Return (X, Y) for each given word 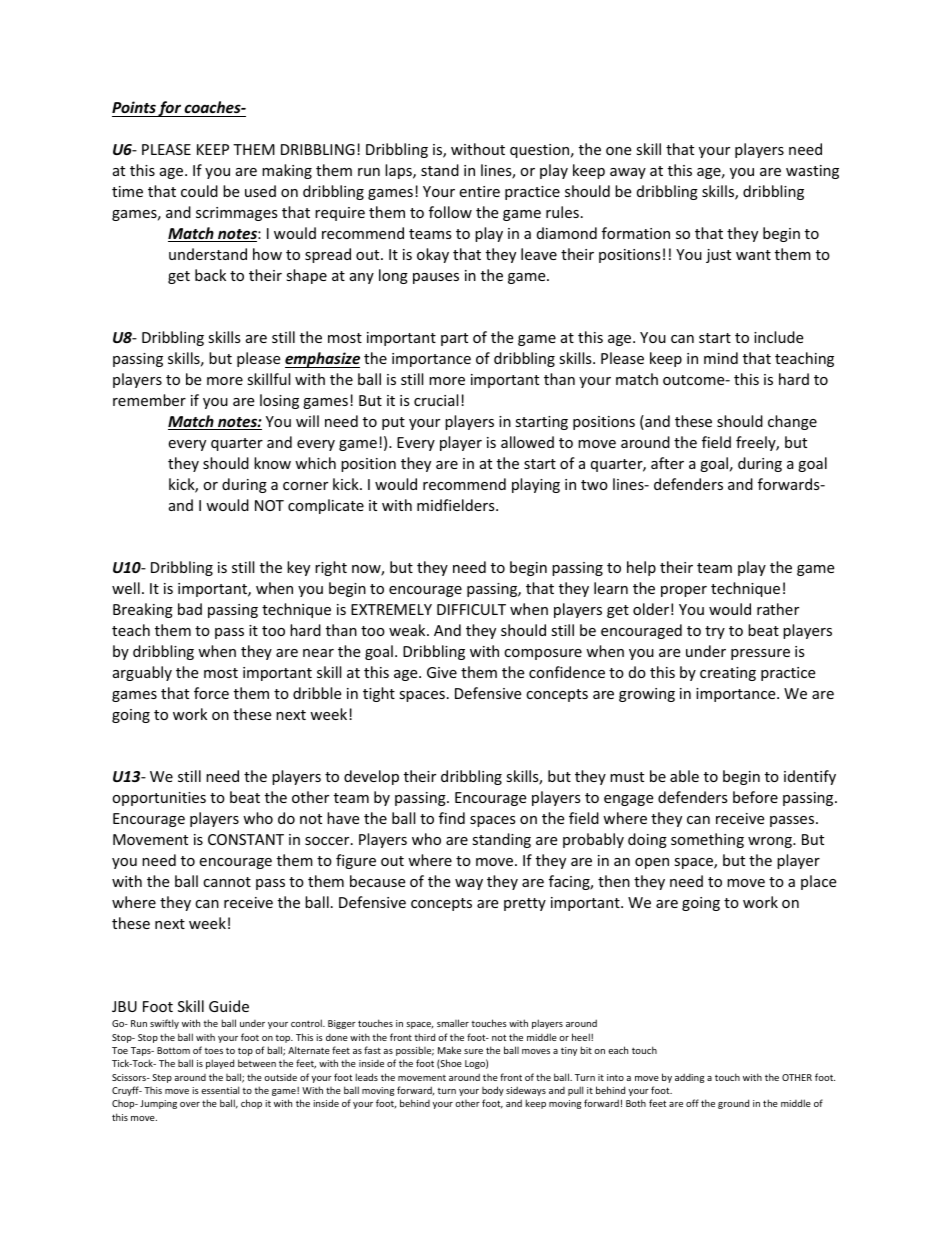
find (452, 818)
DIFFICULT (471, 609)
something (707, 840)
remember (149, 400)
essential (220, 1090)
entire (479, 191)
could (199, 191)
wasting (812, 172)
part (454, 339)
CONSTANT (246, 839)
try (715, 632)
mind (721, 358)
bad (190, 609)
